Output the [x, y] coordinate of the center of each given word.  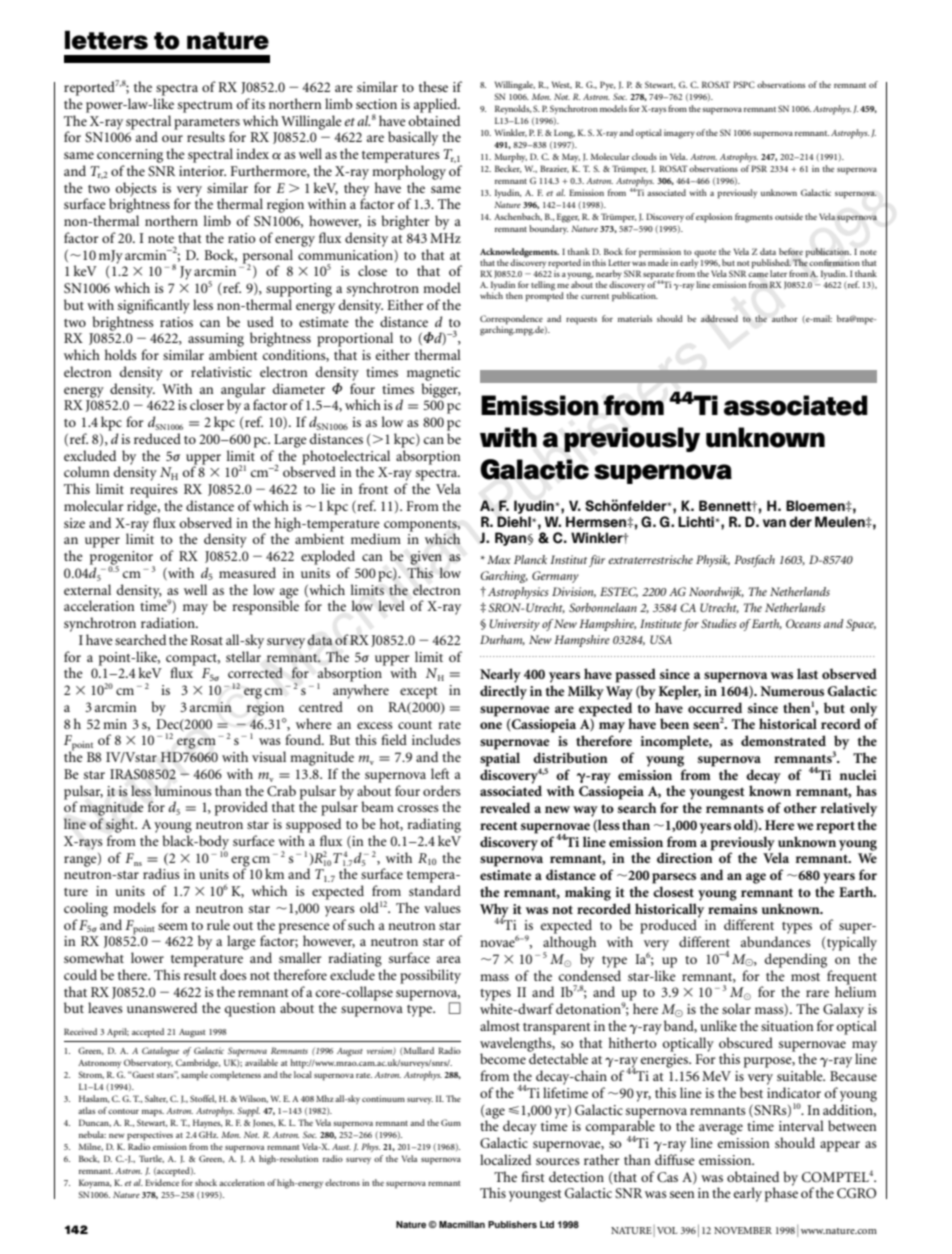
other [800, 807]
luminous [183, 790]
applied [437, 105]
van [774, 523]
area [449, 959]
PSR [759, 168]
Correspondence [511, 320]
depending [796, 960]
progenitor [122, 559]
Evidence [162, 1182]
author [785, 318]
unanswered [162, 1007]
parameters [207, 124]
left [440, 773]
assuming [216, 340]
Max [499, 559]
